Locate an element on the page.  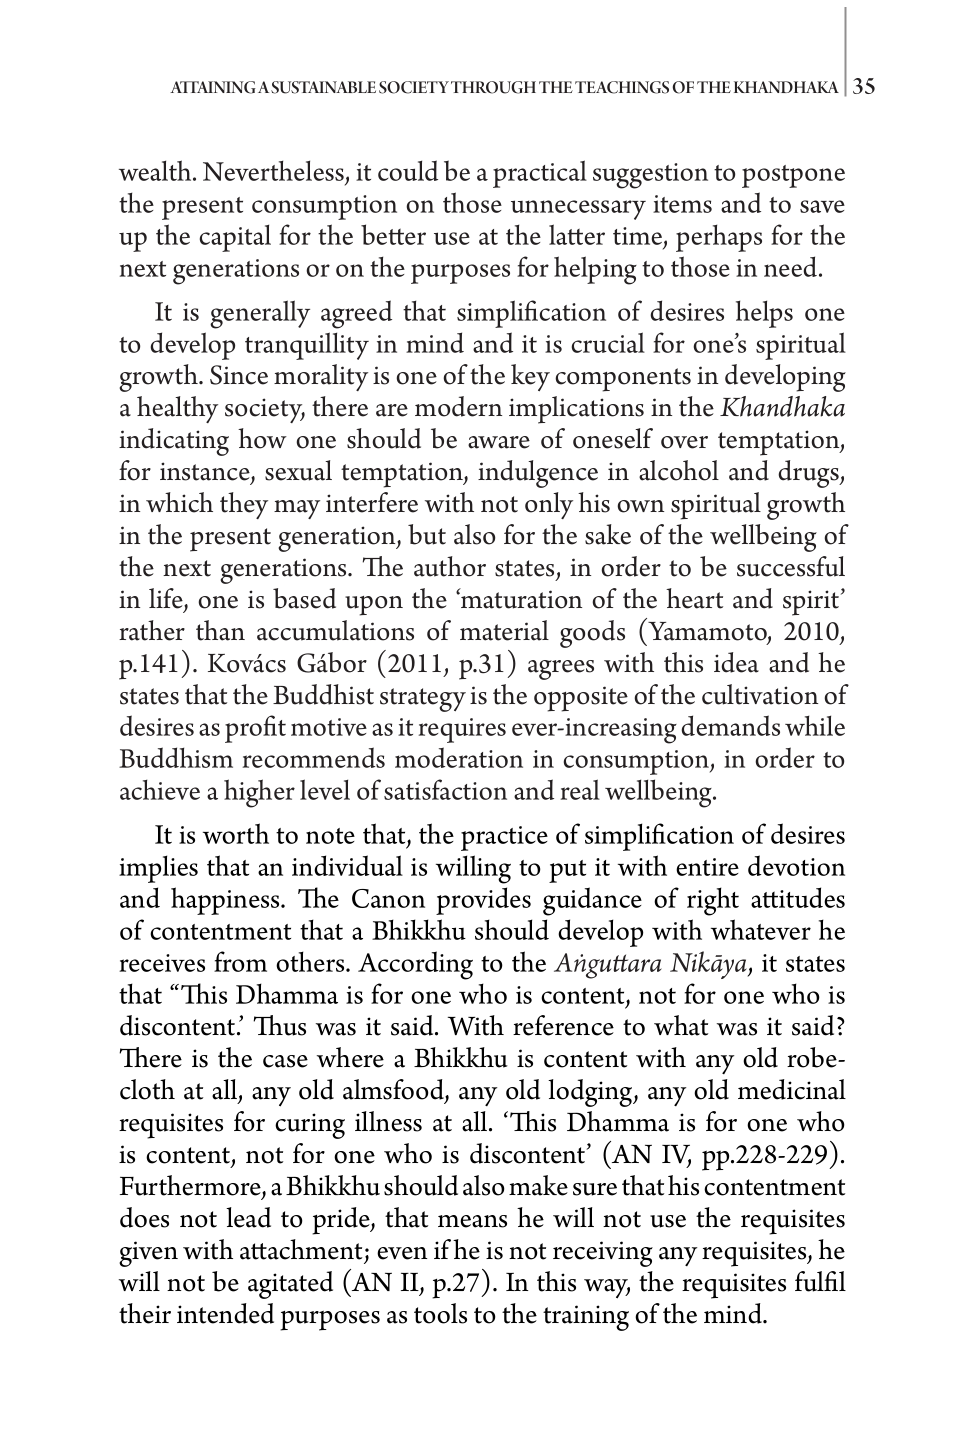
but is located at coordinates (427, 534).
